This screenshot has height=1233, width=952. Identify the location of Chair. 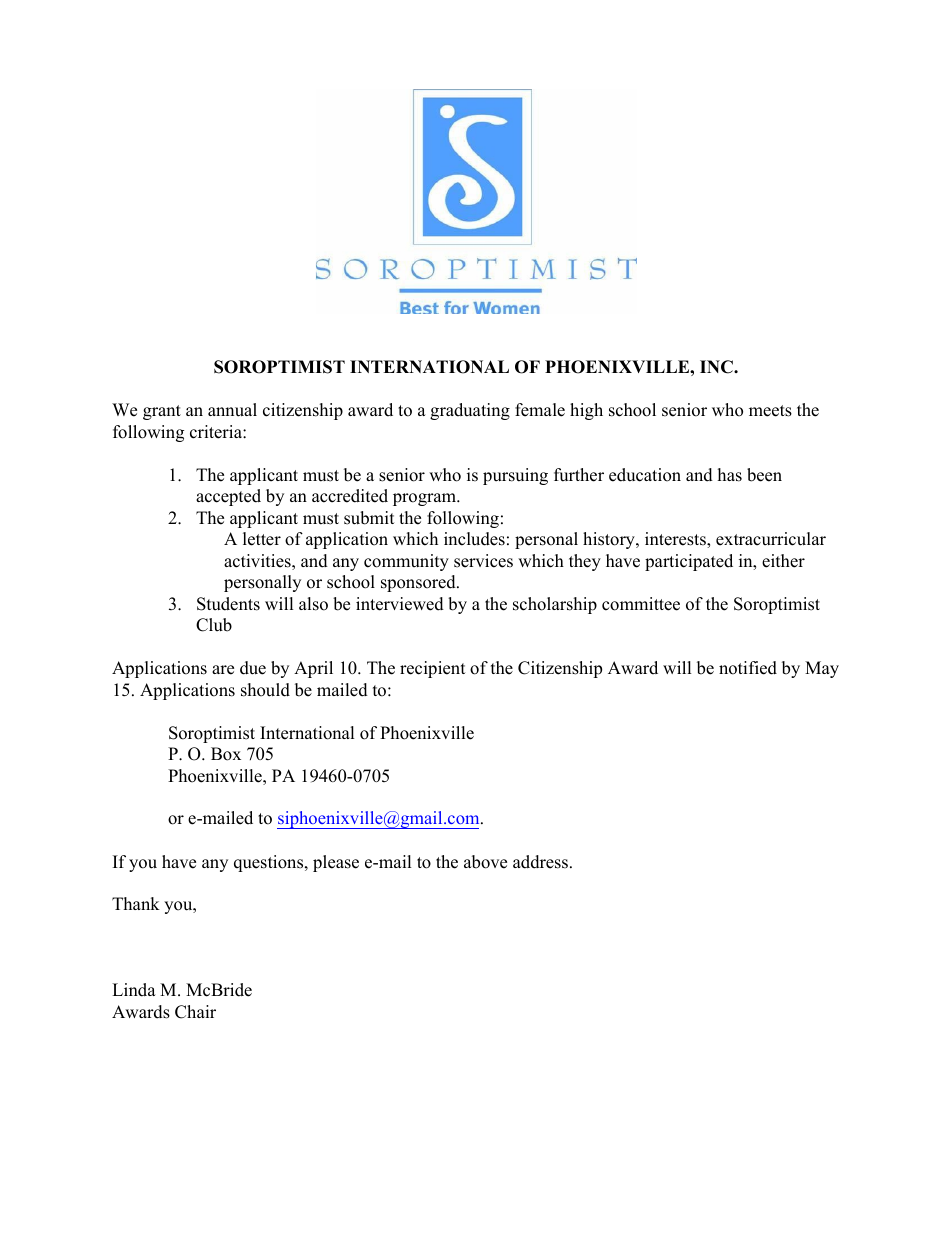
(195, 1012).
